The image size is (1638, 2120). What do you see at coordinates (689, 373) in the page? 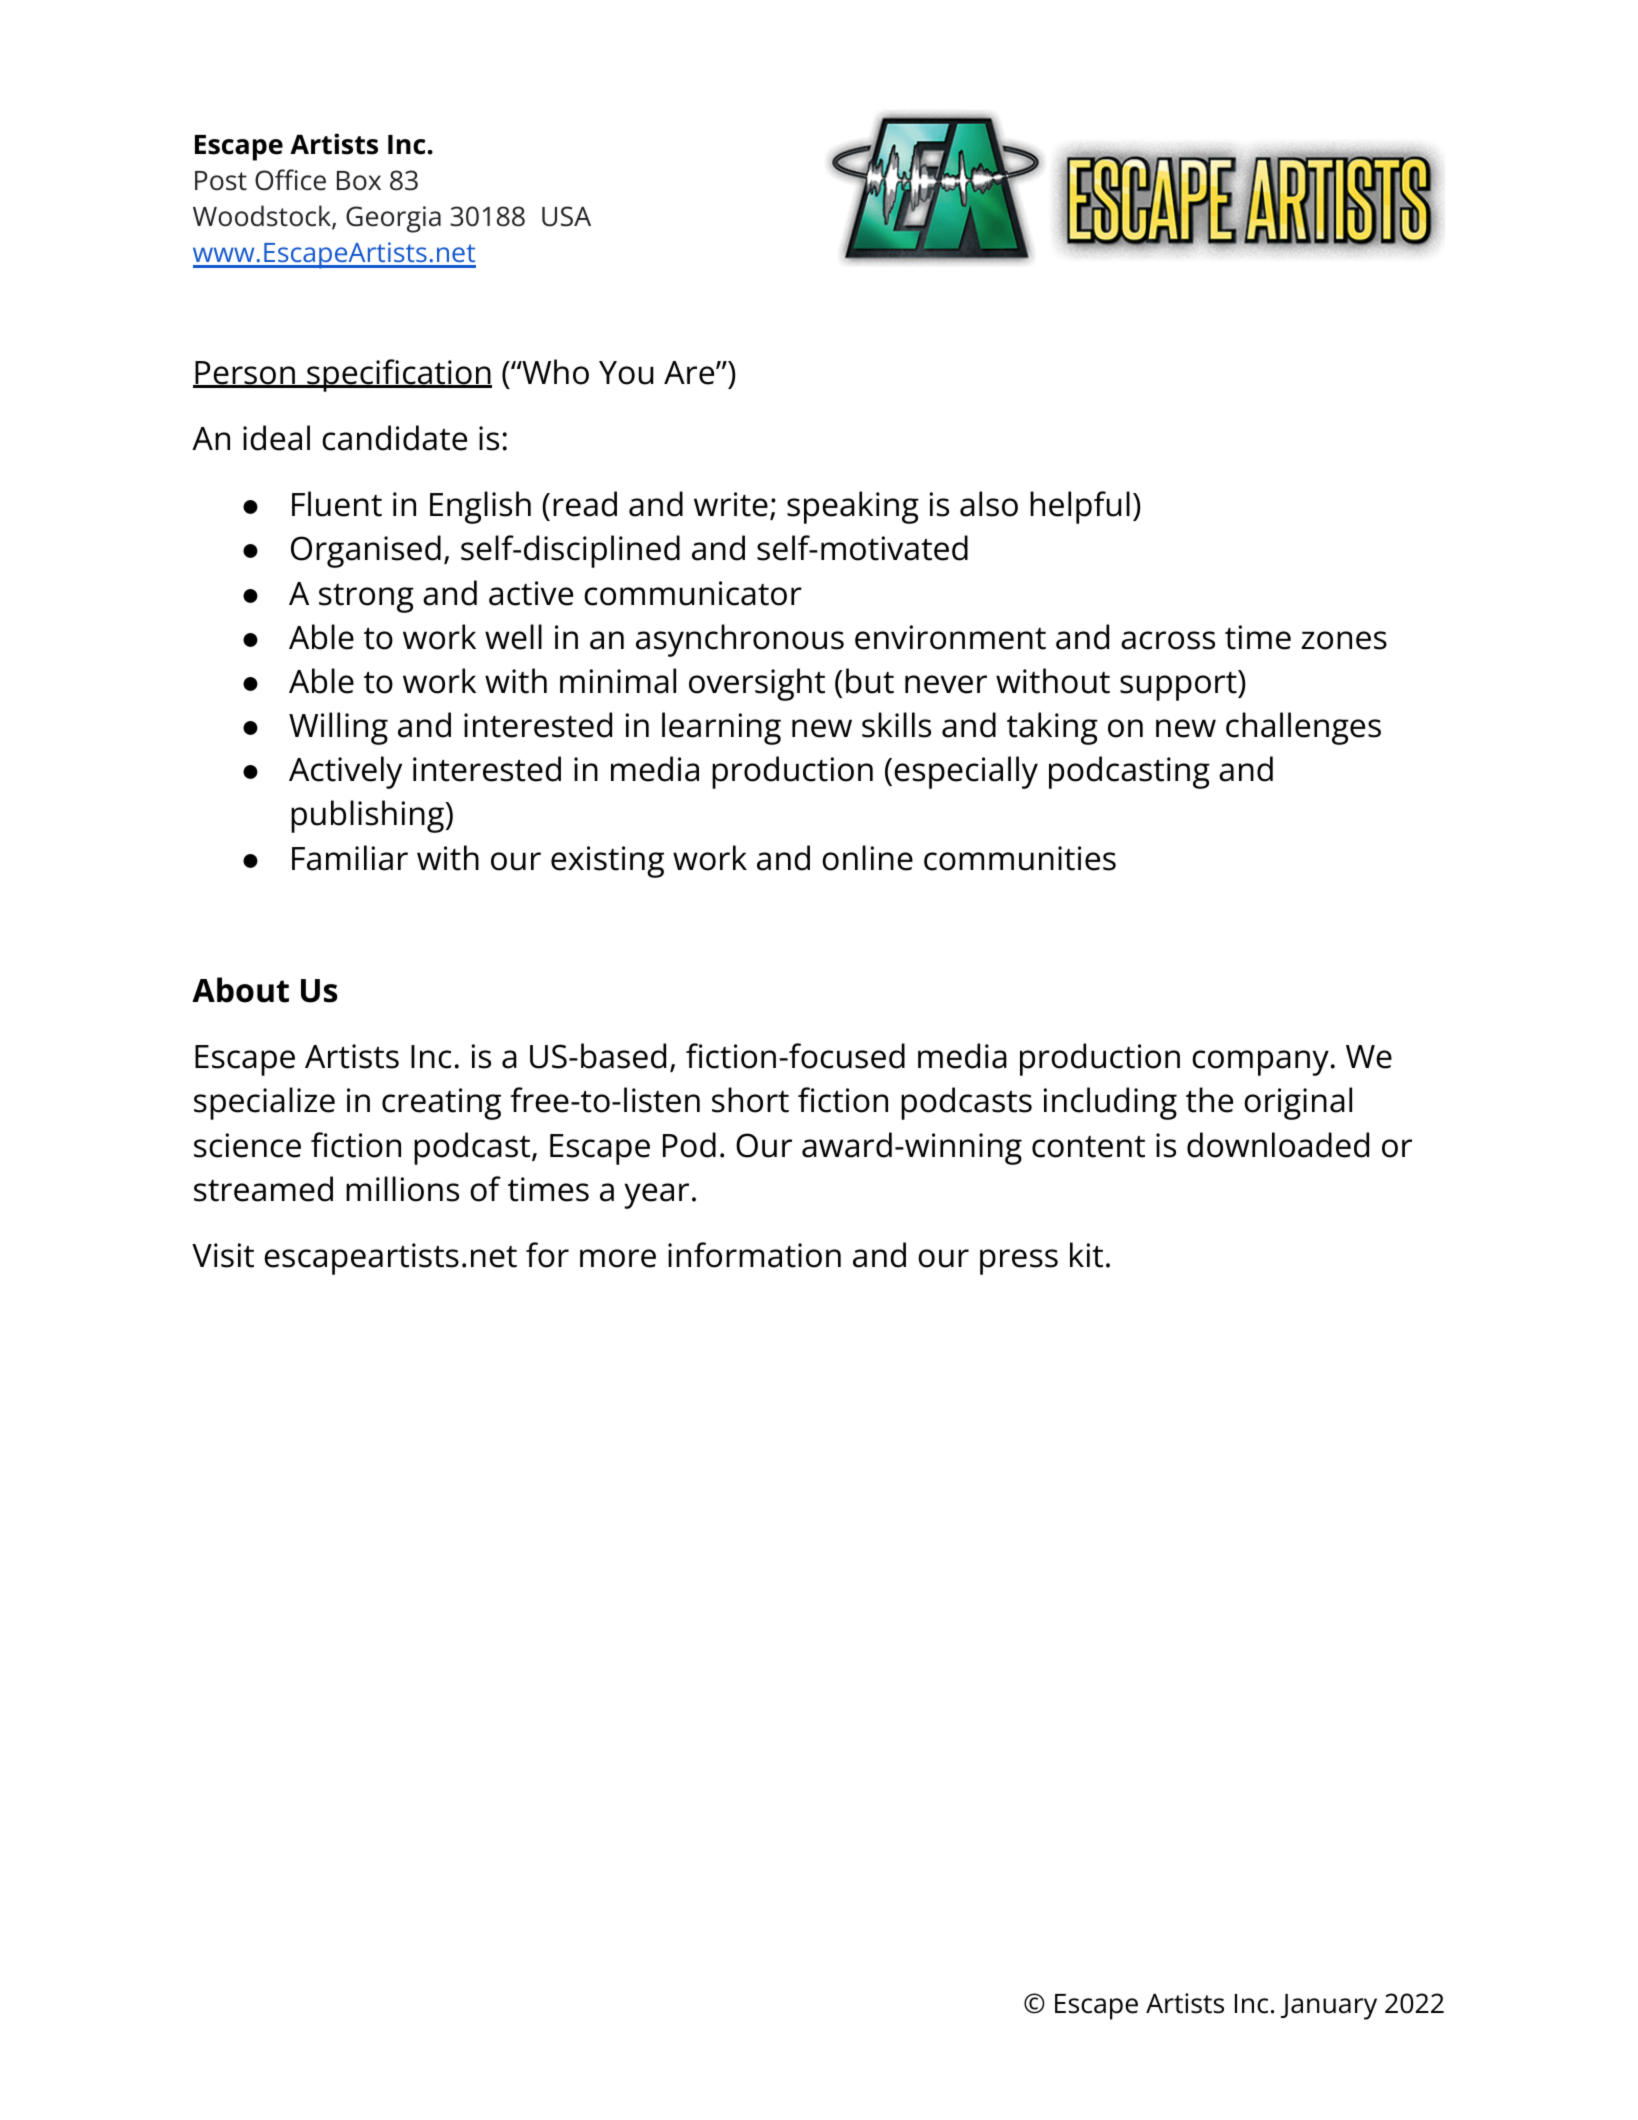
I see `Are` at bounding box center [689, 373].
